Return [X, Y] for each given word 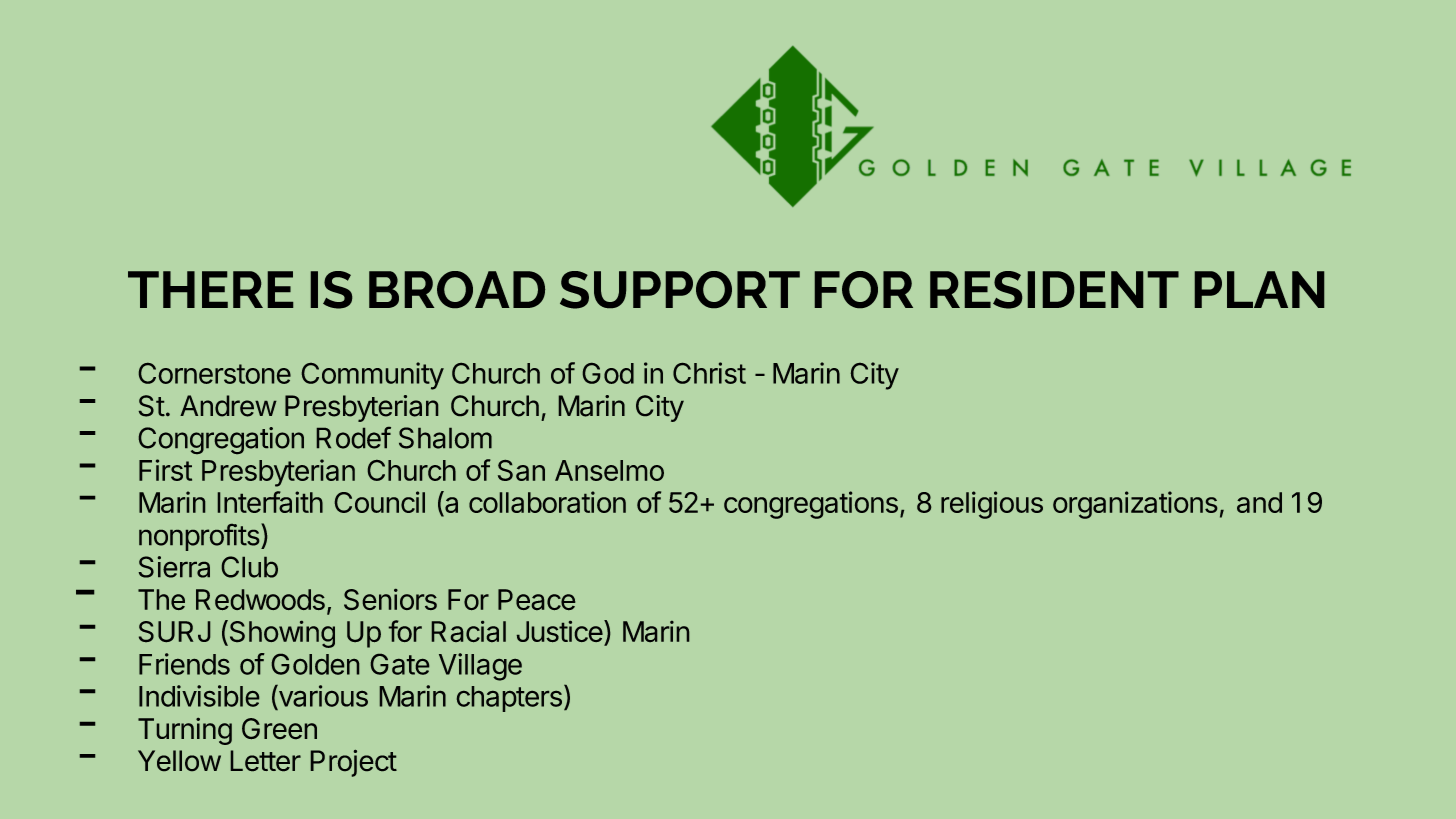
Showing [281, 634]
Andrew [228, 406]
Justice [560, 631]
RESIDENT [1054, 290]
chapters [509, 699]
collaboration [547, 502]
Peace [536, 599]
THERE [210, 289]
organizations [1135, 505]
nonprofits [199, 537]
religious [992, 505]
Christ [709, 373]
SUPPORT [680, 290]
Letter [266, 760]
